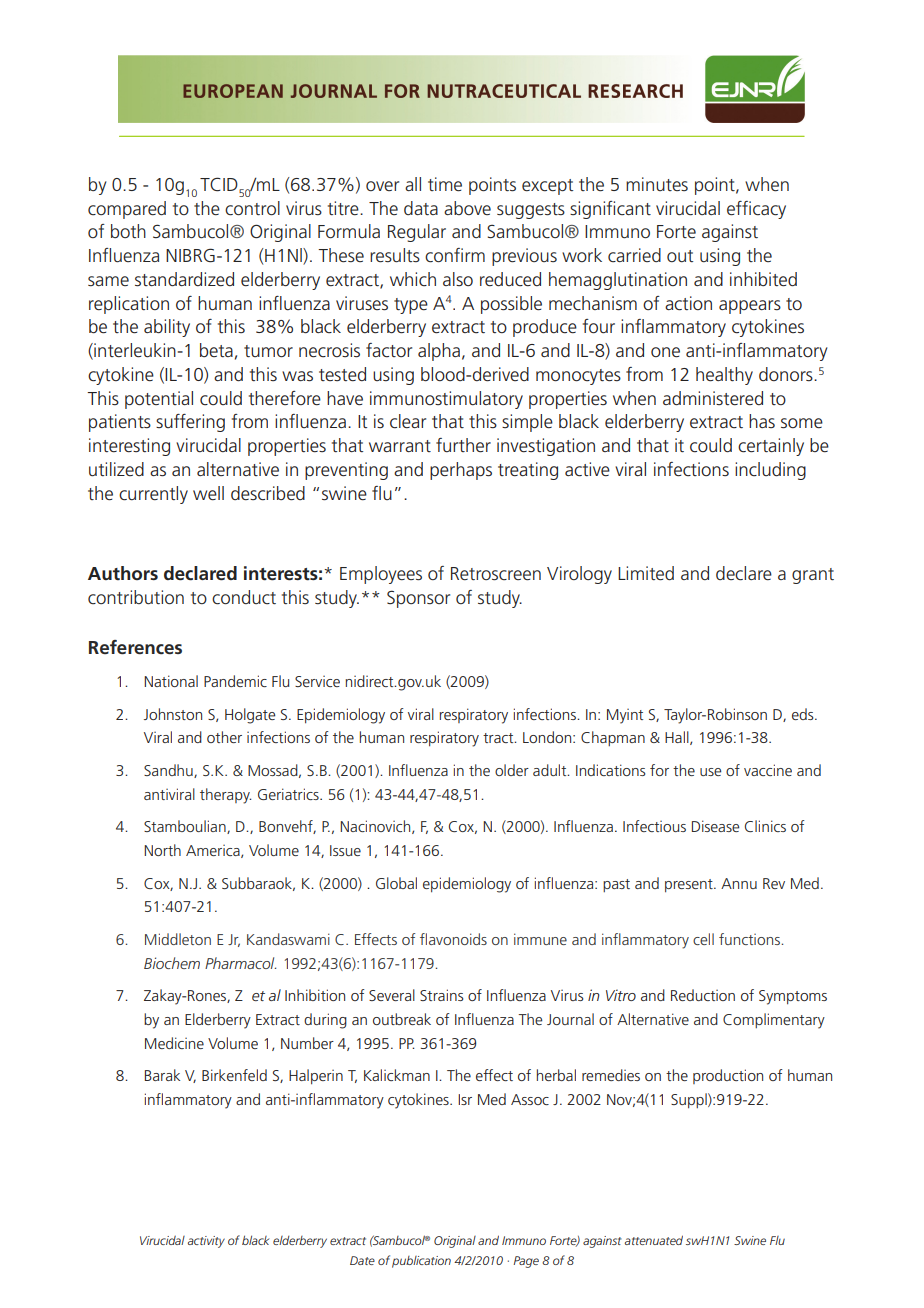 The image size is (924, 1308). What do you see at coordinates (512, 770) in the page?
I see `older` at bounding box center [512, 770].
